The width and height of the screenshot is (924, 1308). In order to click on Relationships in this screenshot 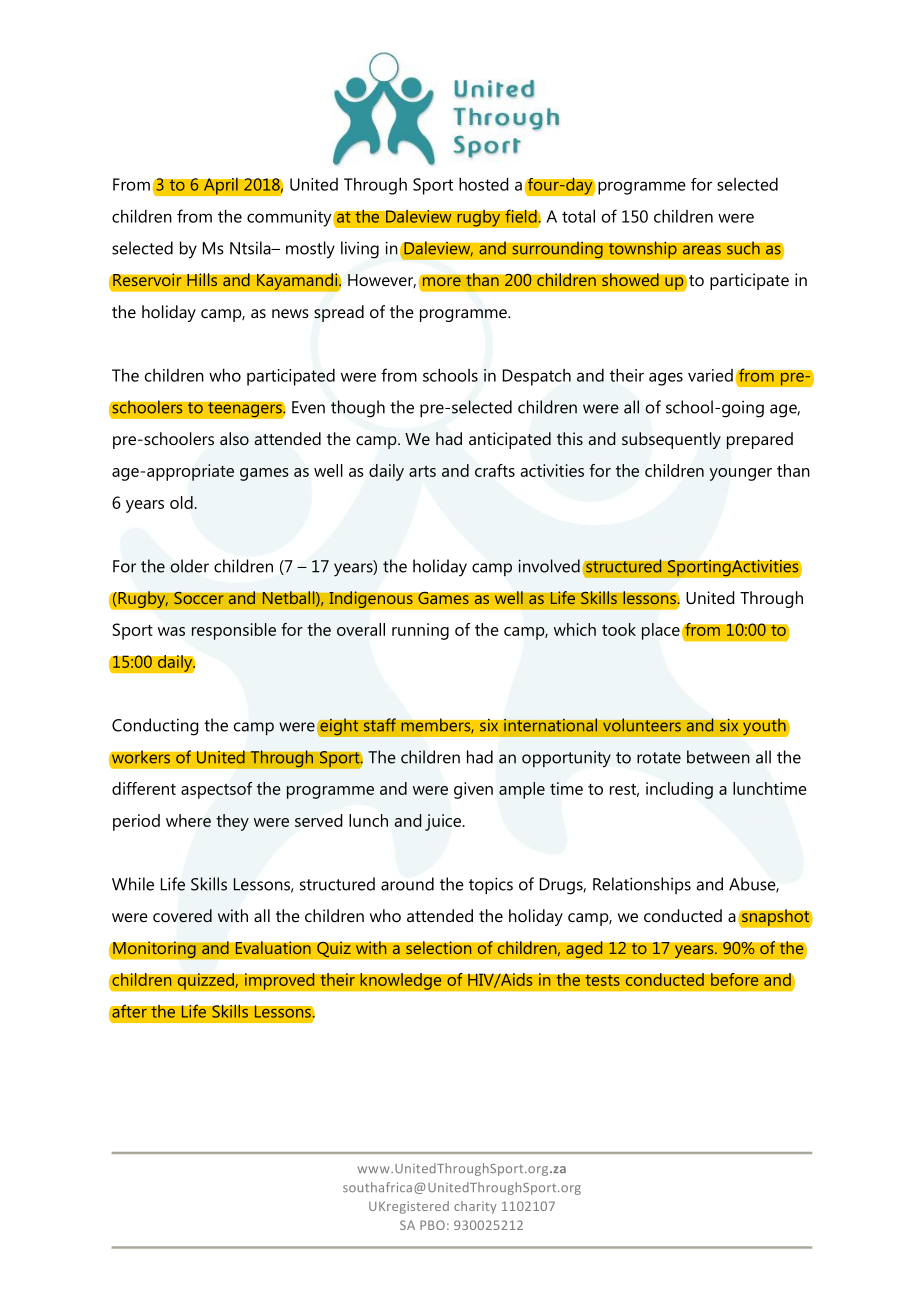, I will do `click(642, 885)`.
